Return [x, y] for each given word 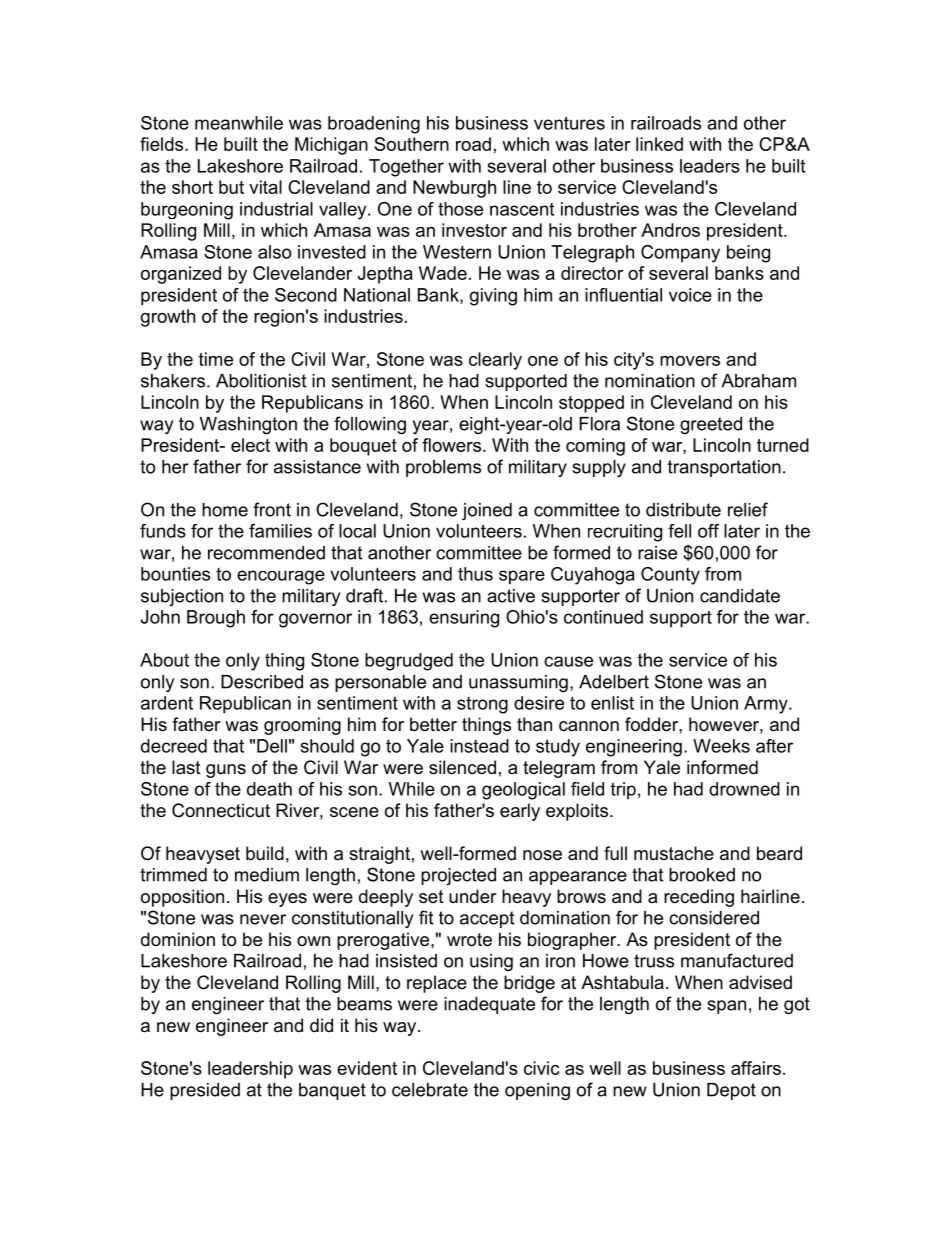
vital [265, 187]
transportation [724, 468]
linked [659, 144]
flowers [451, 445]
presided [205, 1091]
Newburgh [454, 189]
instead [479, 746]
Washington [248, 425]
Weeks [721, 746]
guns [226, 771]
